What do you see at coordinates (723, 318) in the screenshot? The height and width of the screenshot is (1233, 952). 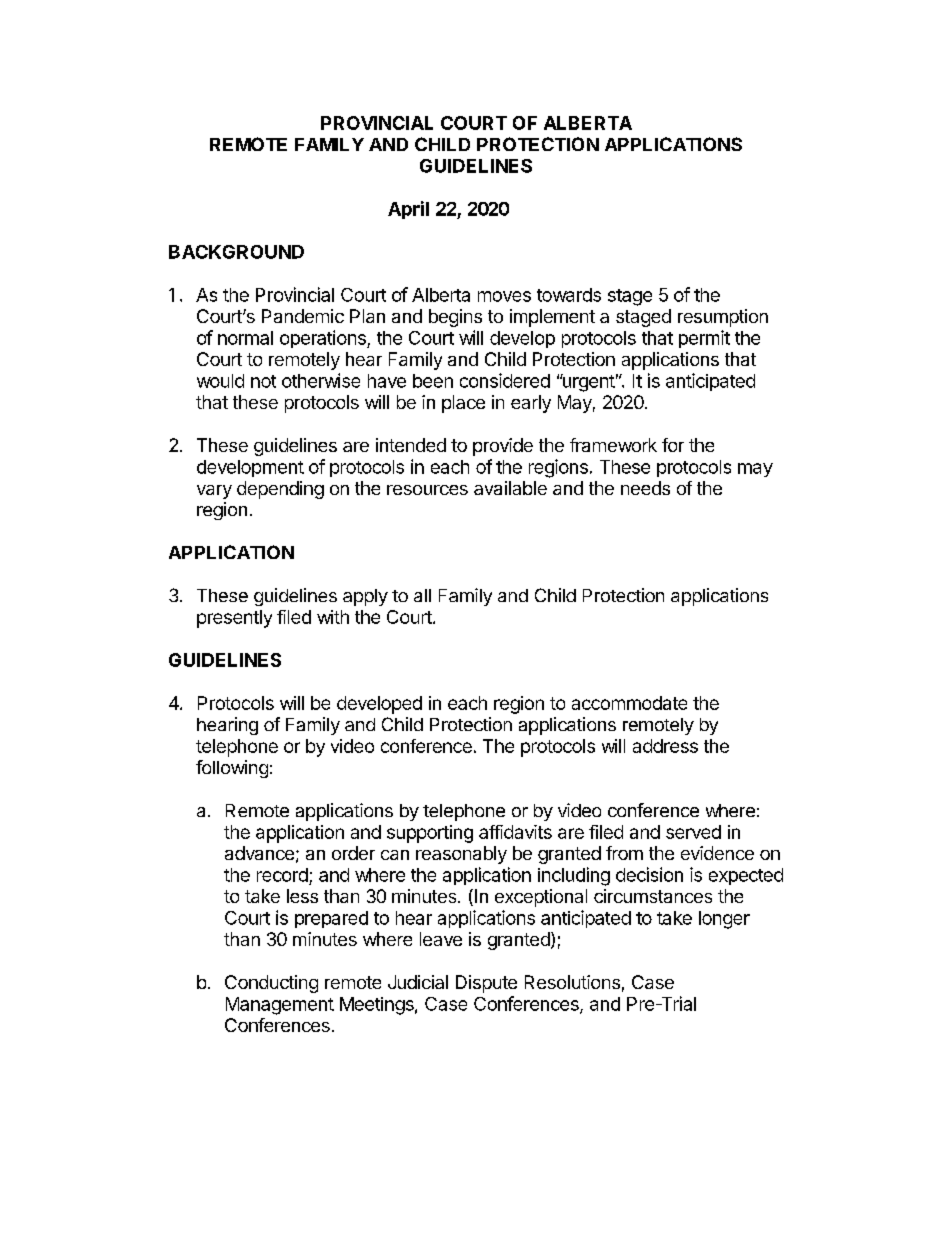 I see `resumption` at bounding box center [723, 318].
